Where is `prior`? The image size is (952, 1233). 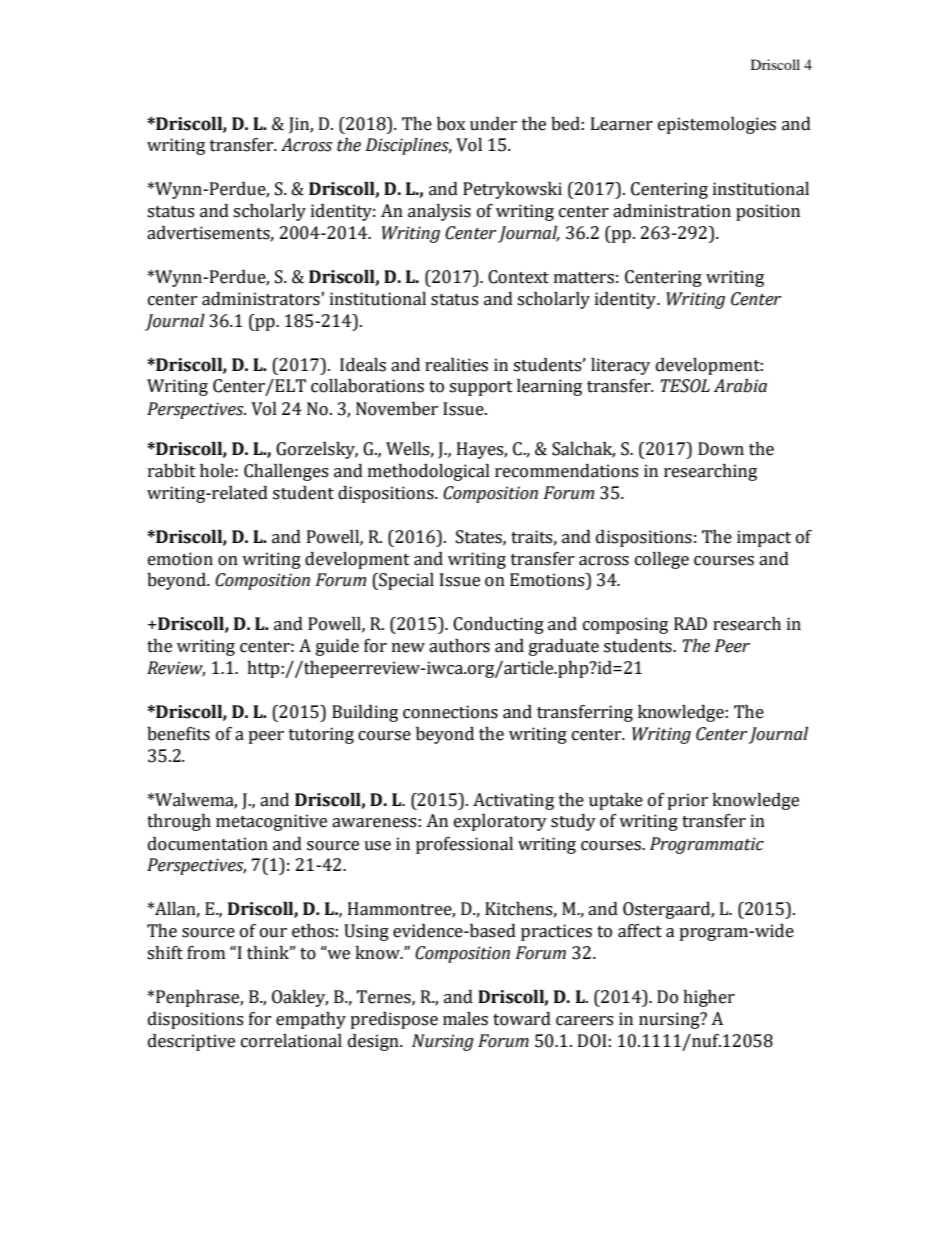 prior is located at coordinates (687, 801).
